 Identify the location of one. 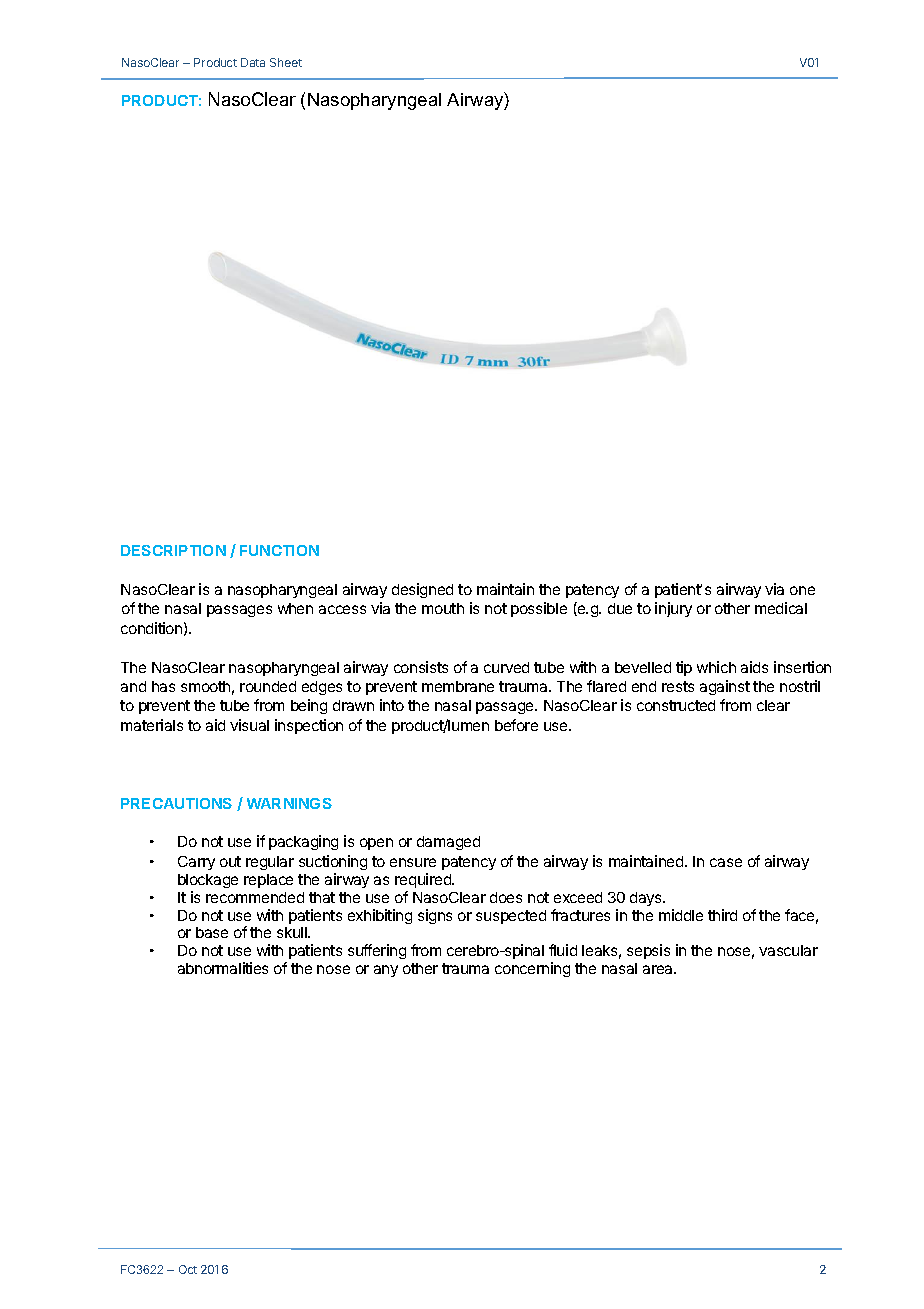
(802, 590).
